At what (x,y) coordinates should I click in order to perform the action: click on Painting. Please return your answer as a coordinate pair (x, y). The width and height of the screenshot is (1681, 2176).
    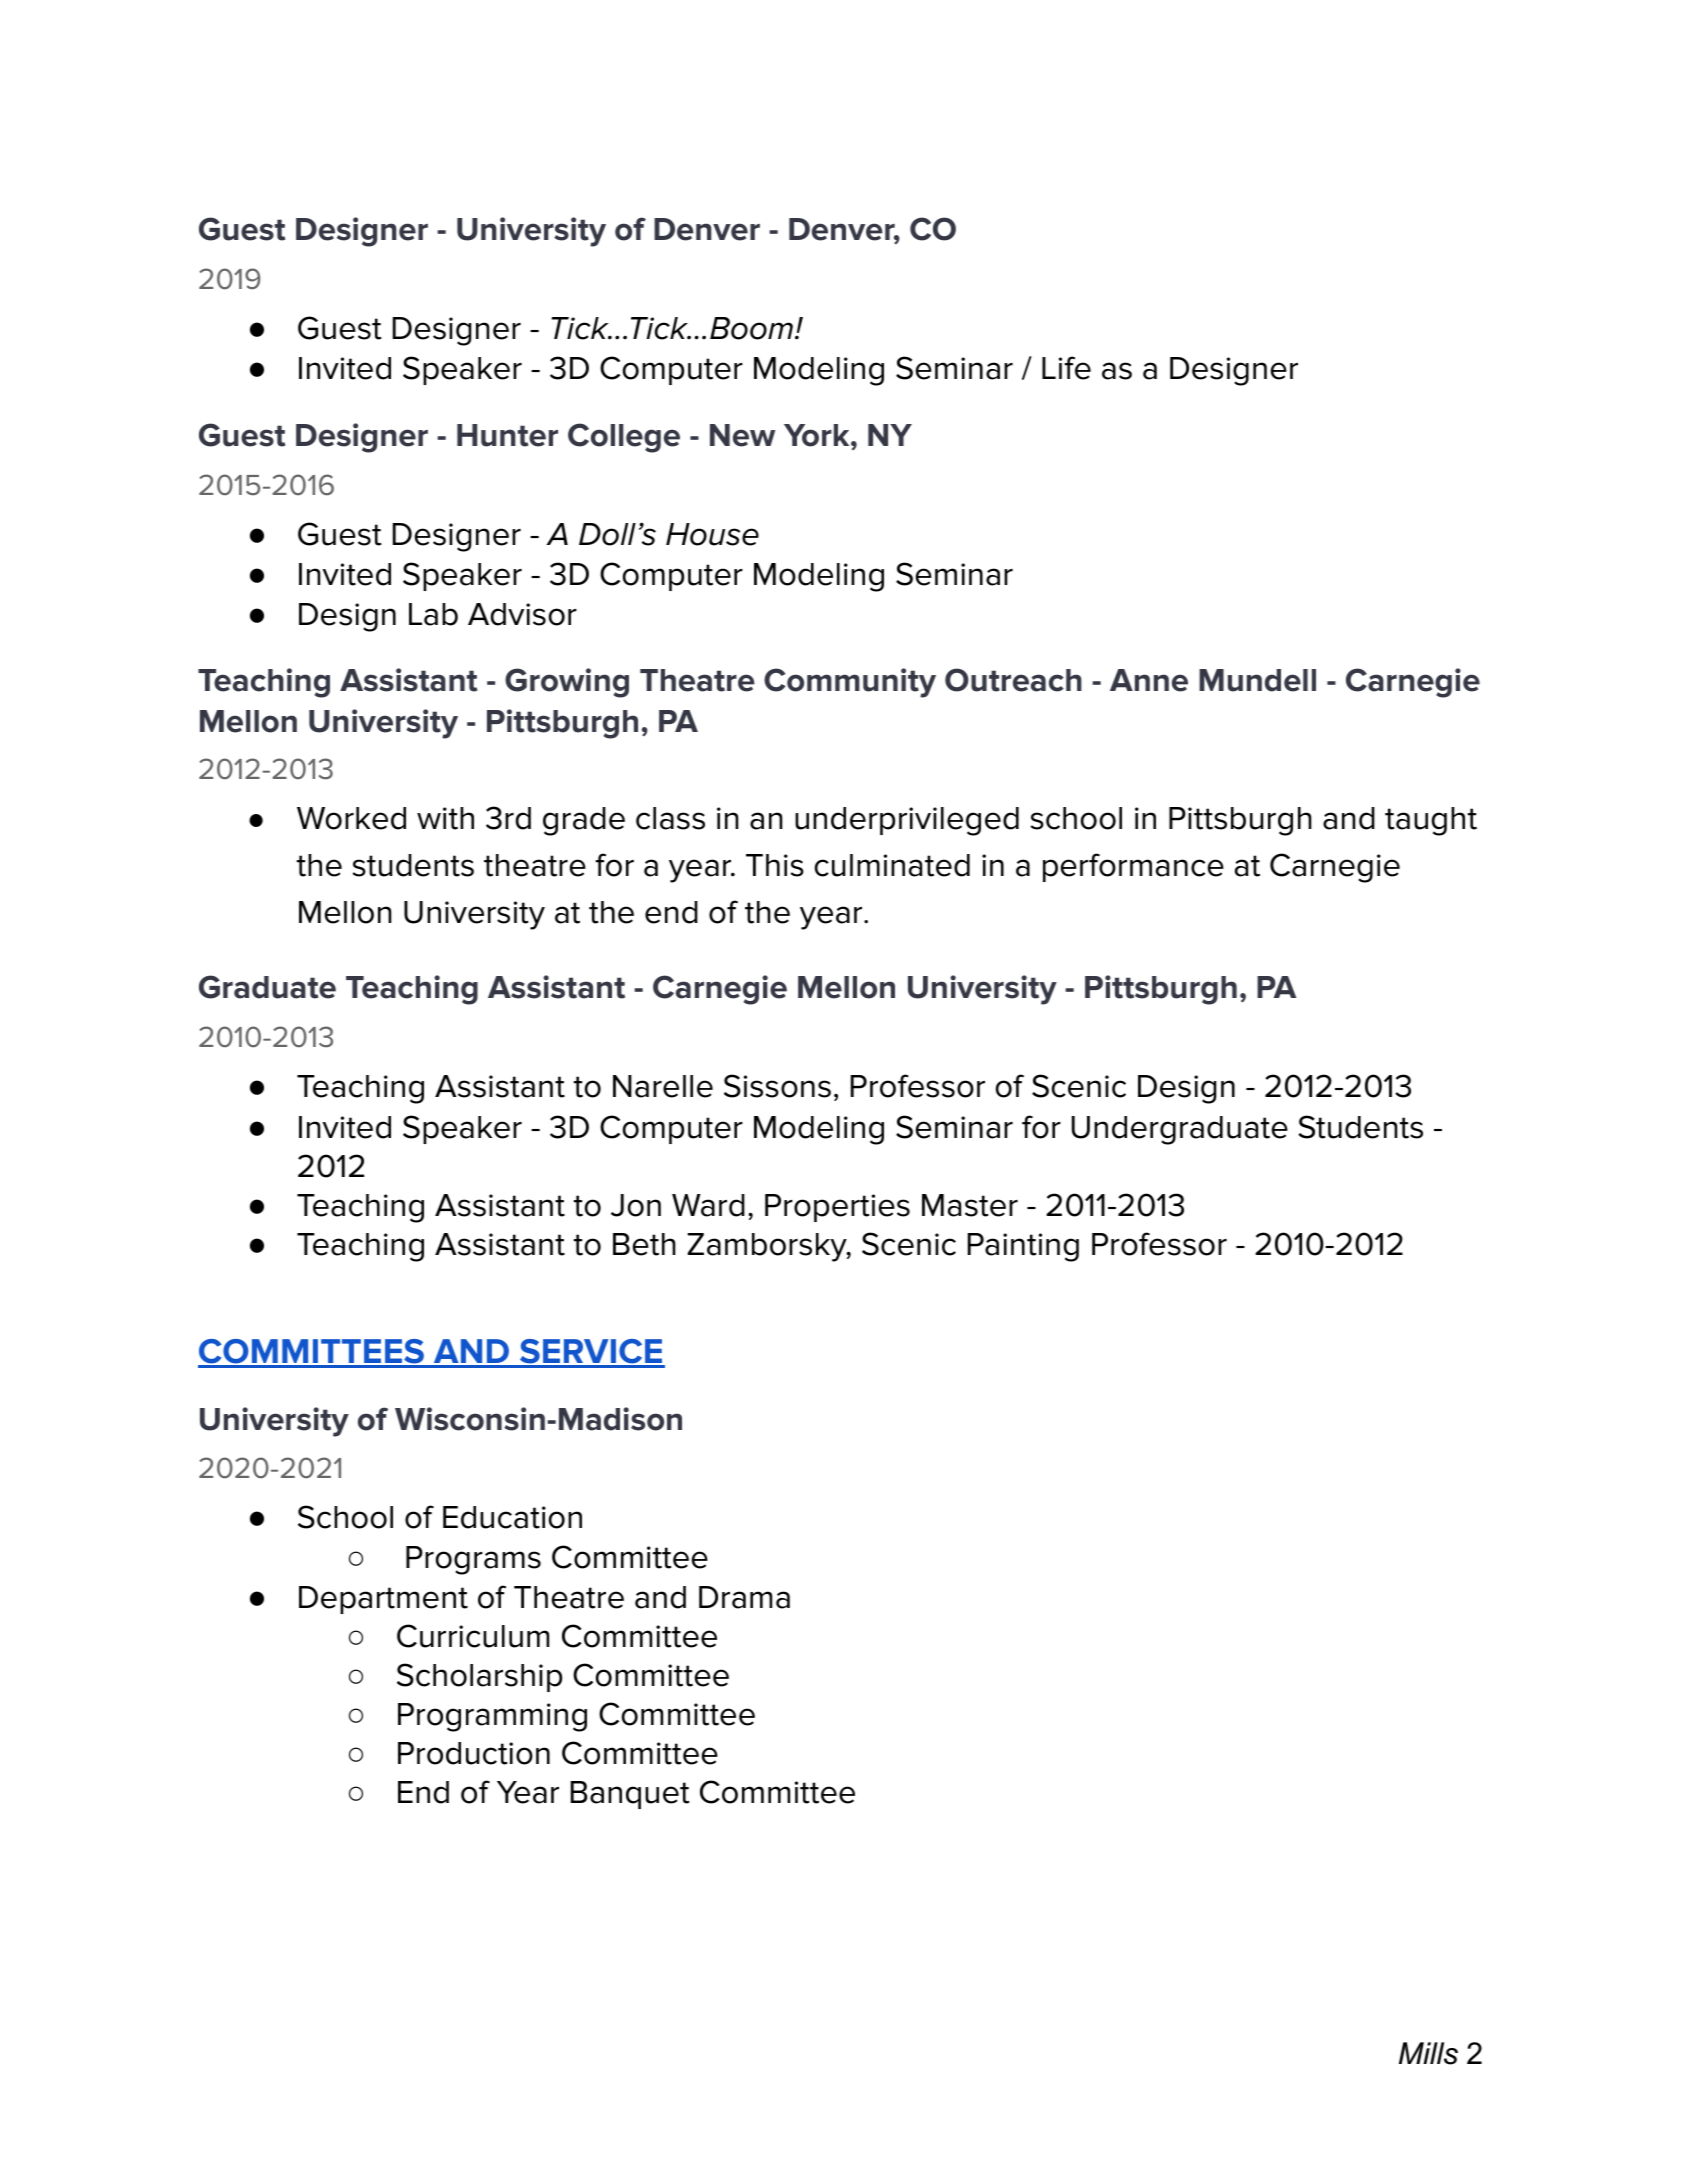
    Looking at the image, I should click on (1023, 1247).
